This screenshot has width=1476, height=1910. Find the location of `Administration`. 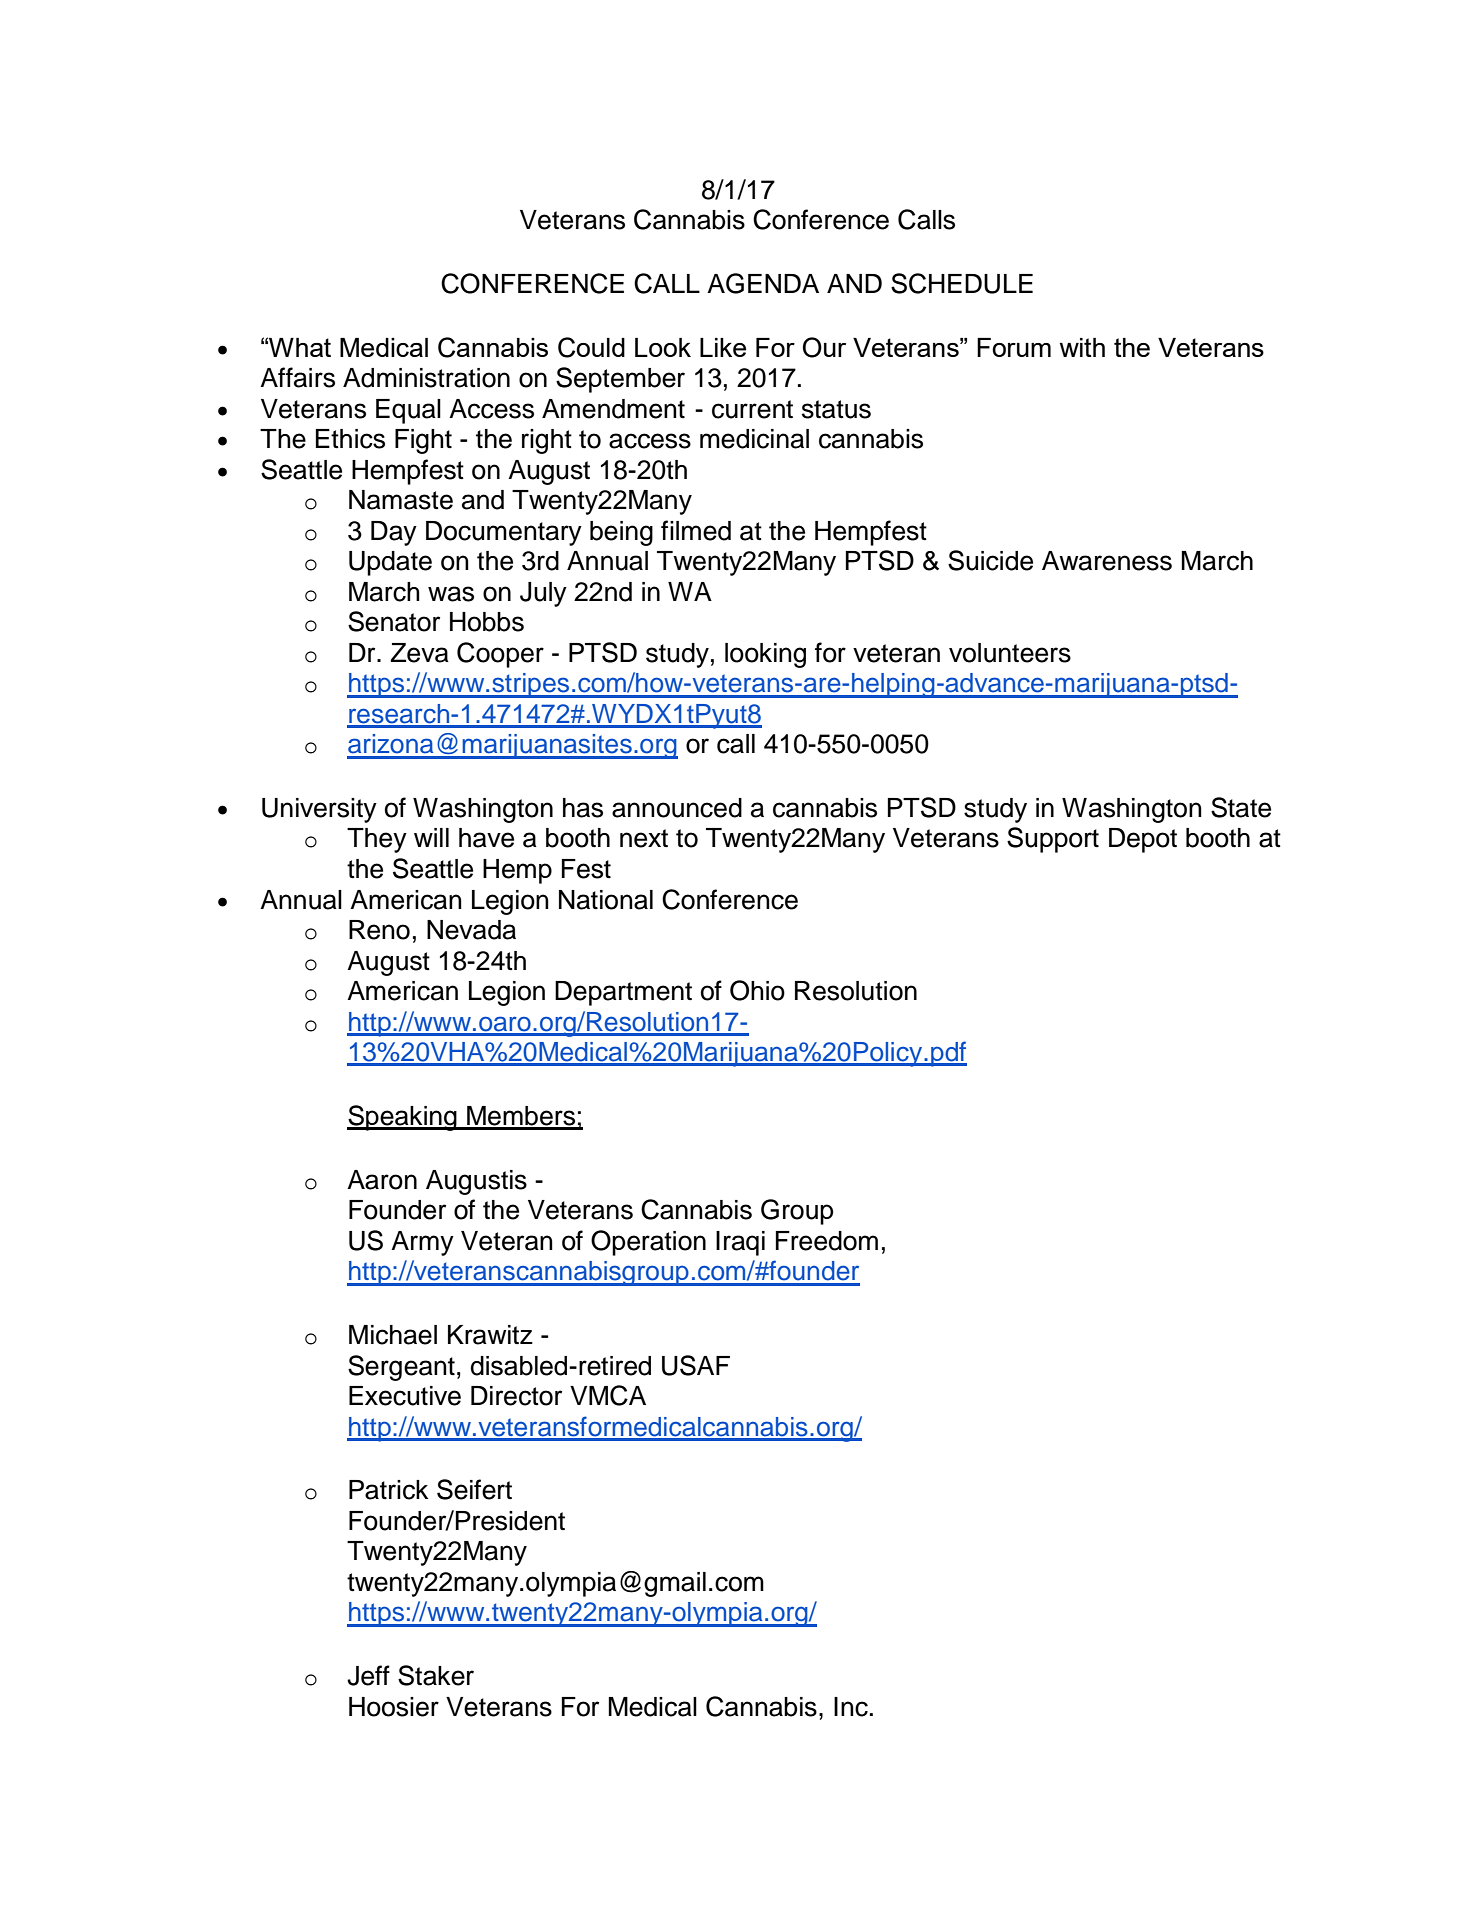

Administration is located at coordinates (426, 378).
